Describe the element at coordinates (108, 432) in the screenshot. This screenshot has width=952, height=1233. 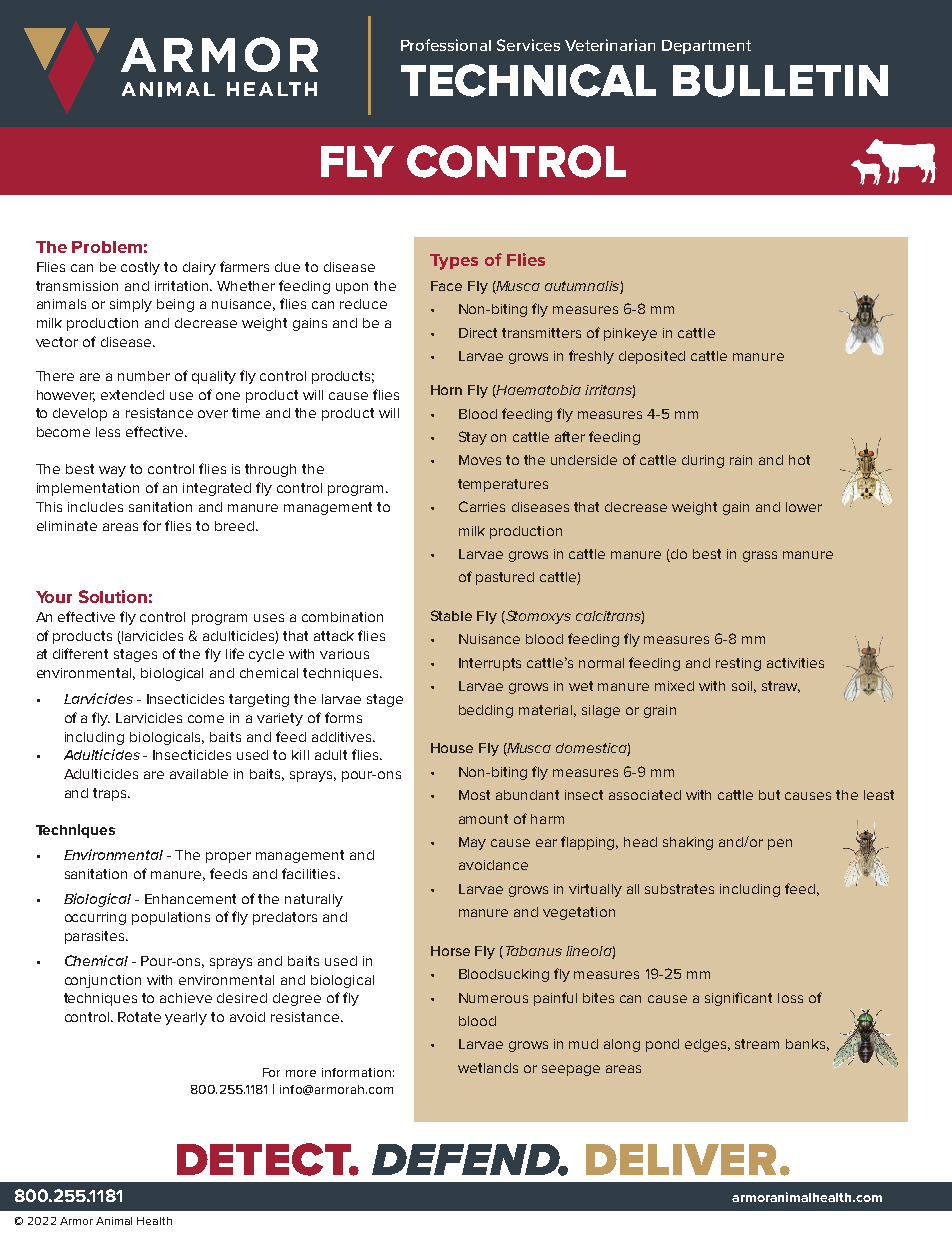
I see `less` at that location.
